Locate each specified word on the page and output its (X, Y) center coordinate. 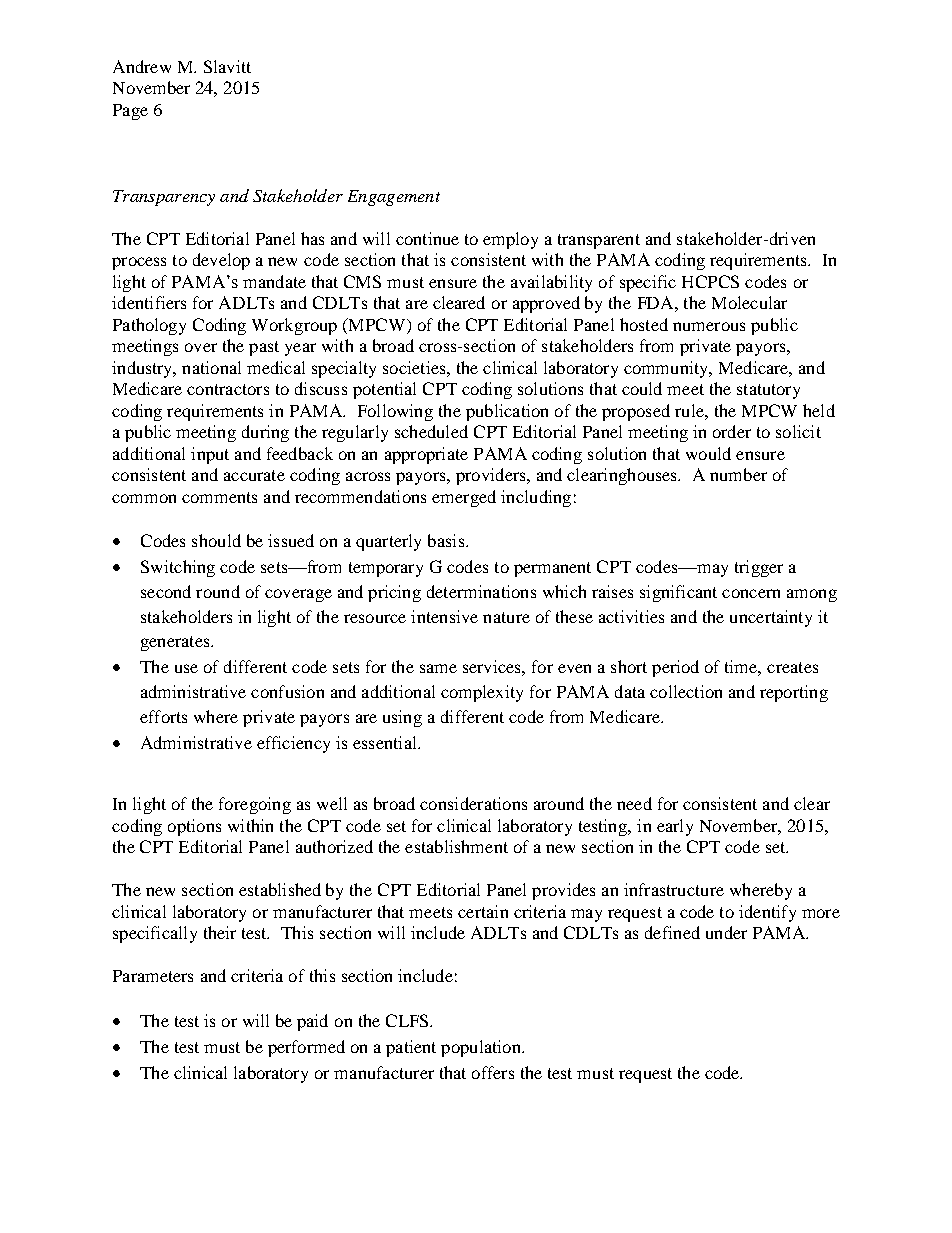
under (726, 932)
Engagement (394, 198)
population (482, 1048)
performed (306, 1048)
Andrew (142, 66)
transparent (599, 241)
